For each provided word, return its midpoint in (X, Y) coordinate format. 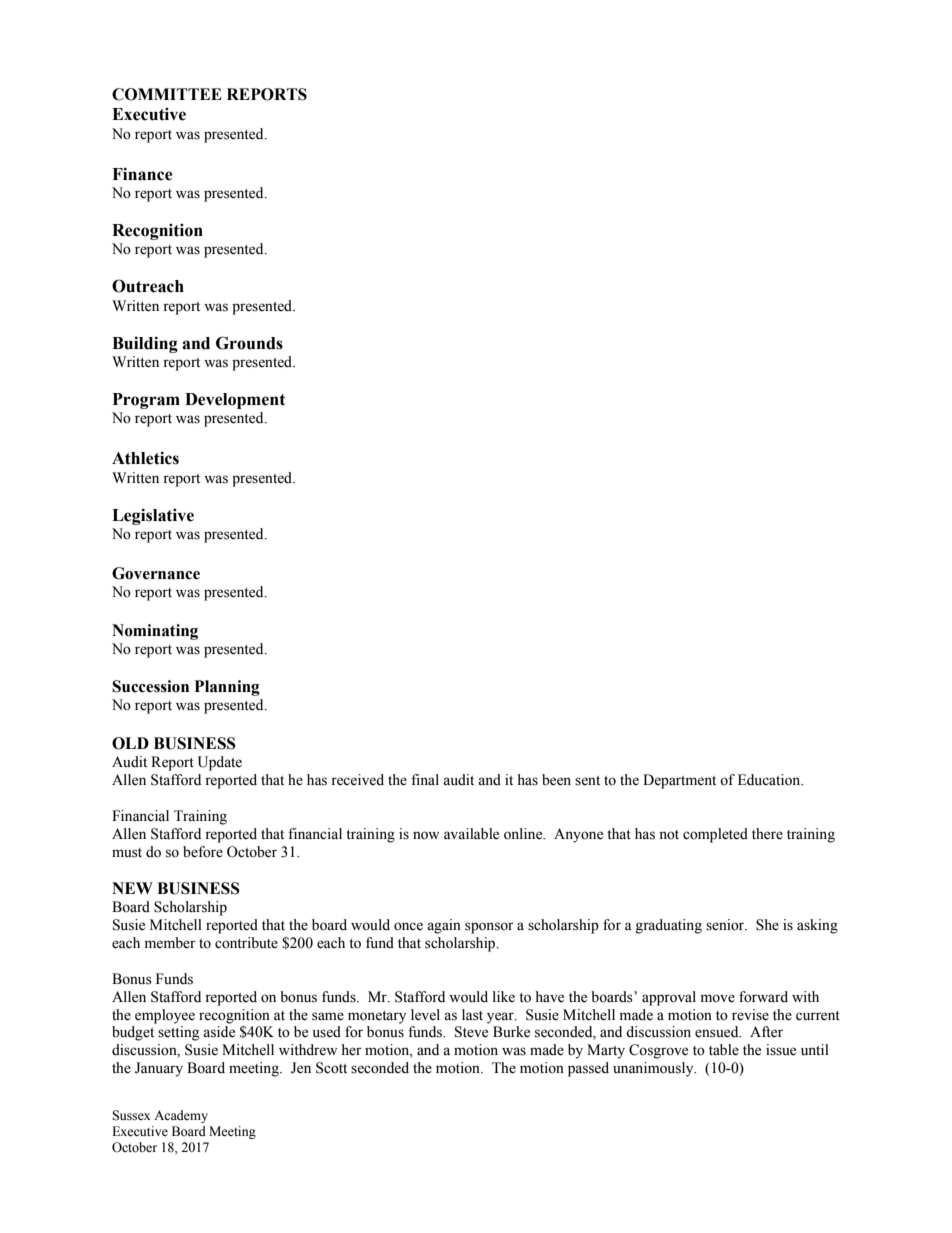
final (425, 779)
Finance (142, 174)
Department (679, 781)
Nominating (155, 632)
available (471, 834)
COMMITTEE (167, 94)
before (203, 852)
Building (145, 344)
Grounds (249, 343)
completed (715, 835)
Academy (181, 1116)
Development (235, 401)
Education (770, 780)
